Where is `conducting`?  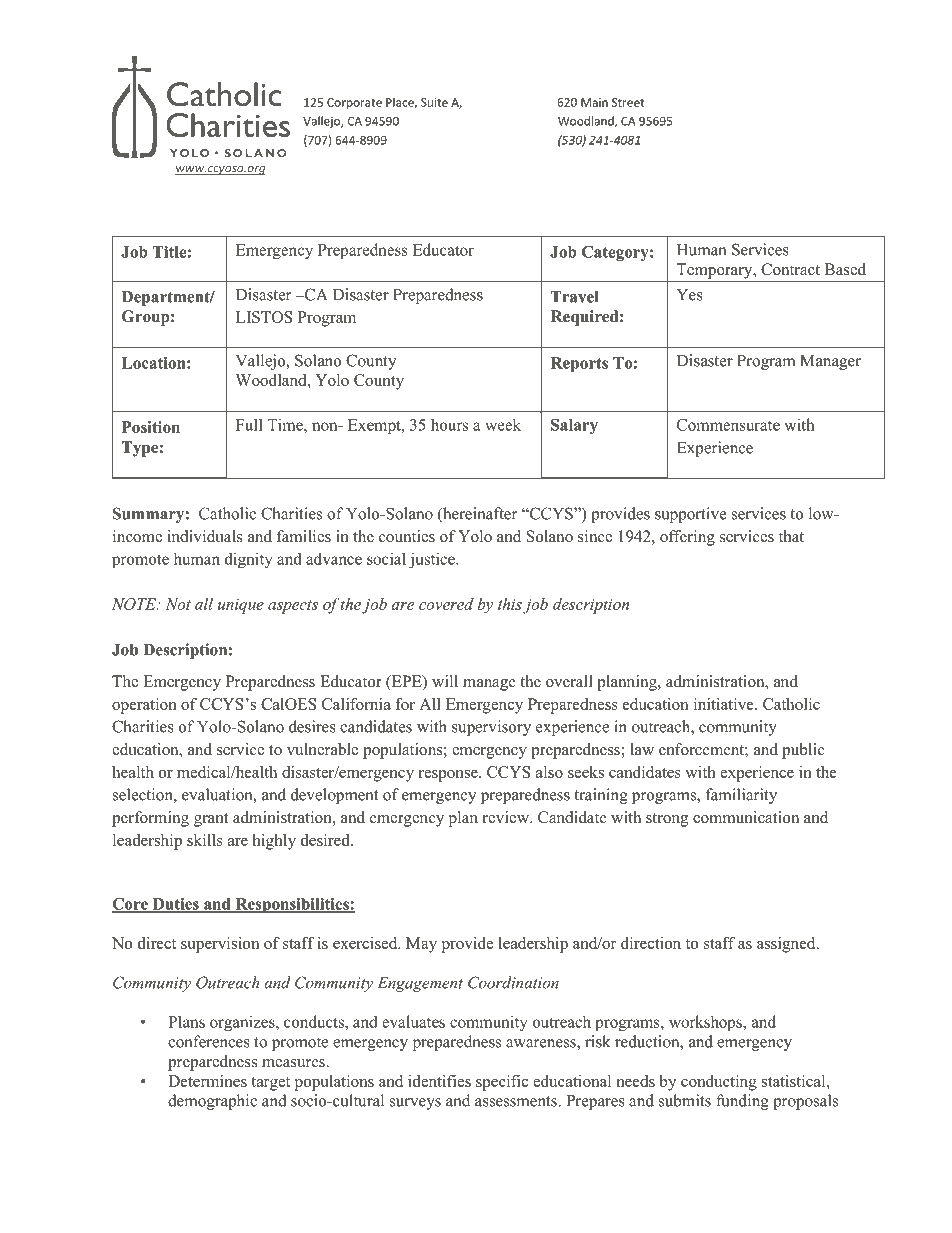
conducting is located at coordinates (719, 1083).
